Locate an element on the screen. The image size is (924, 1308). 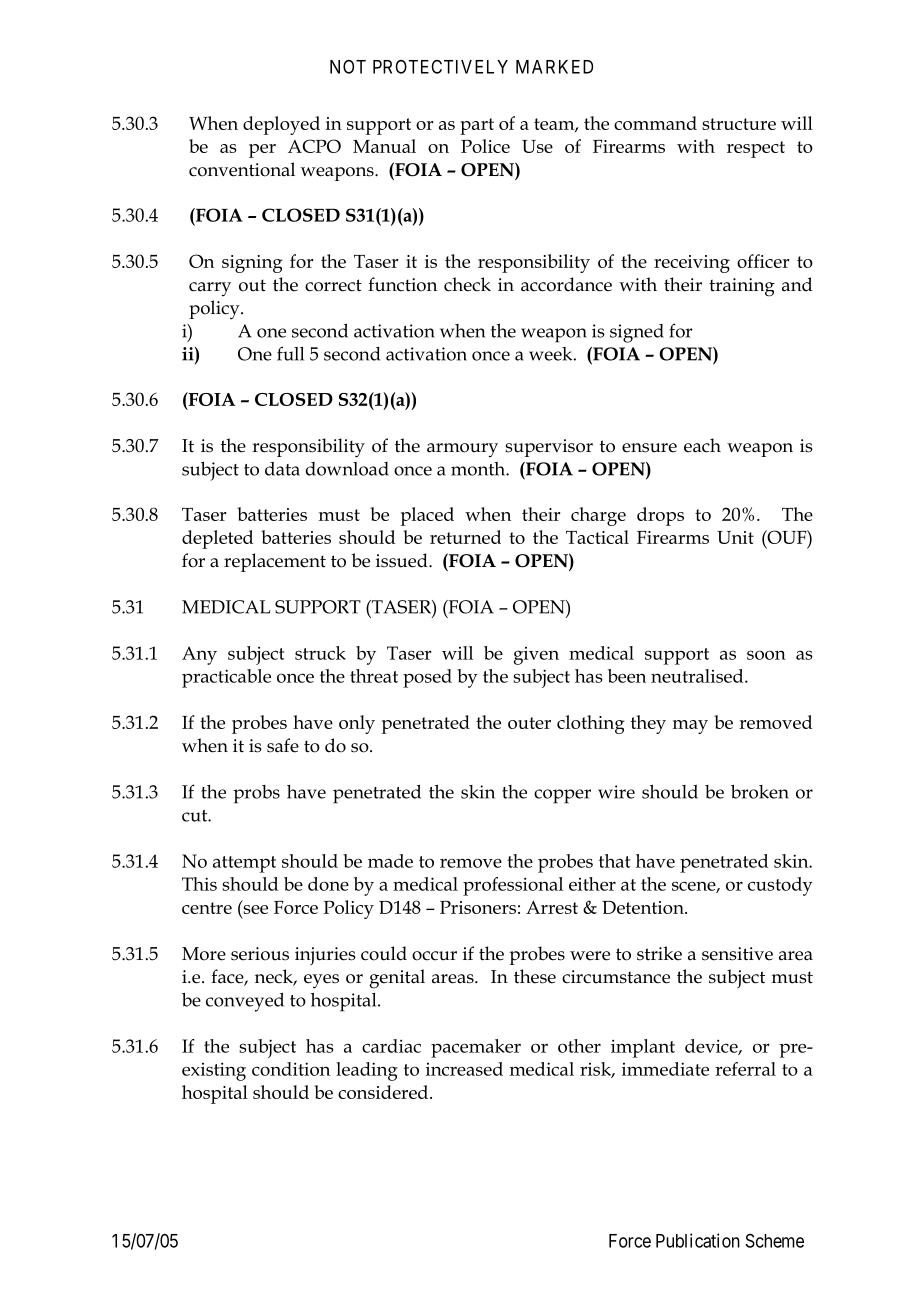
part is located at coordinates (477, 126).
